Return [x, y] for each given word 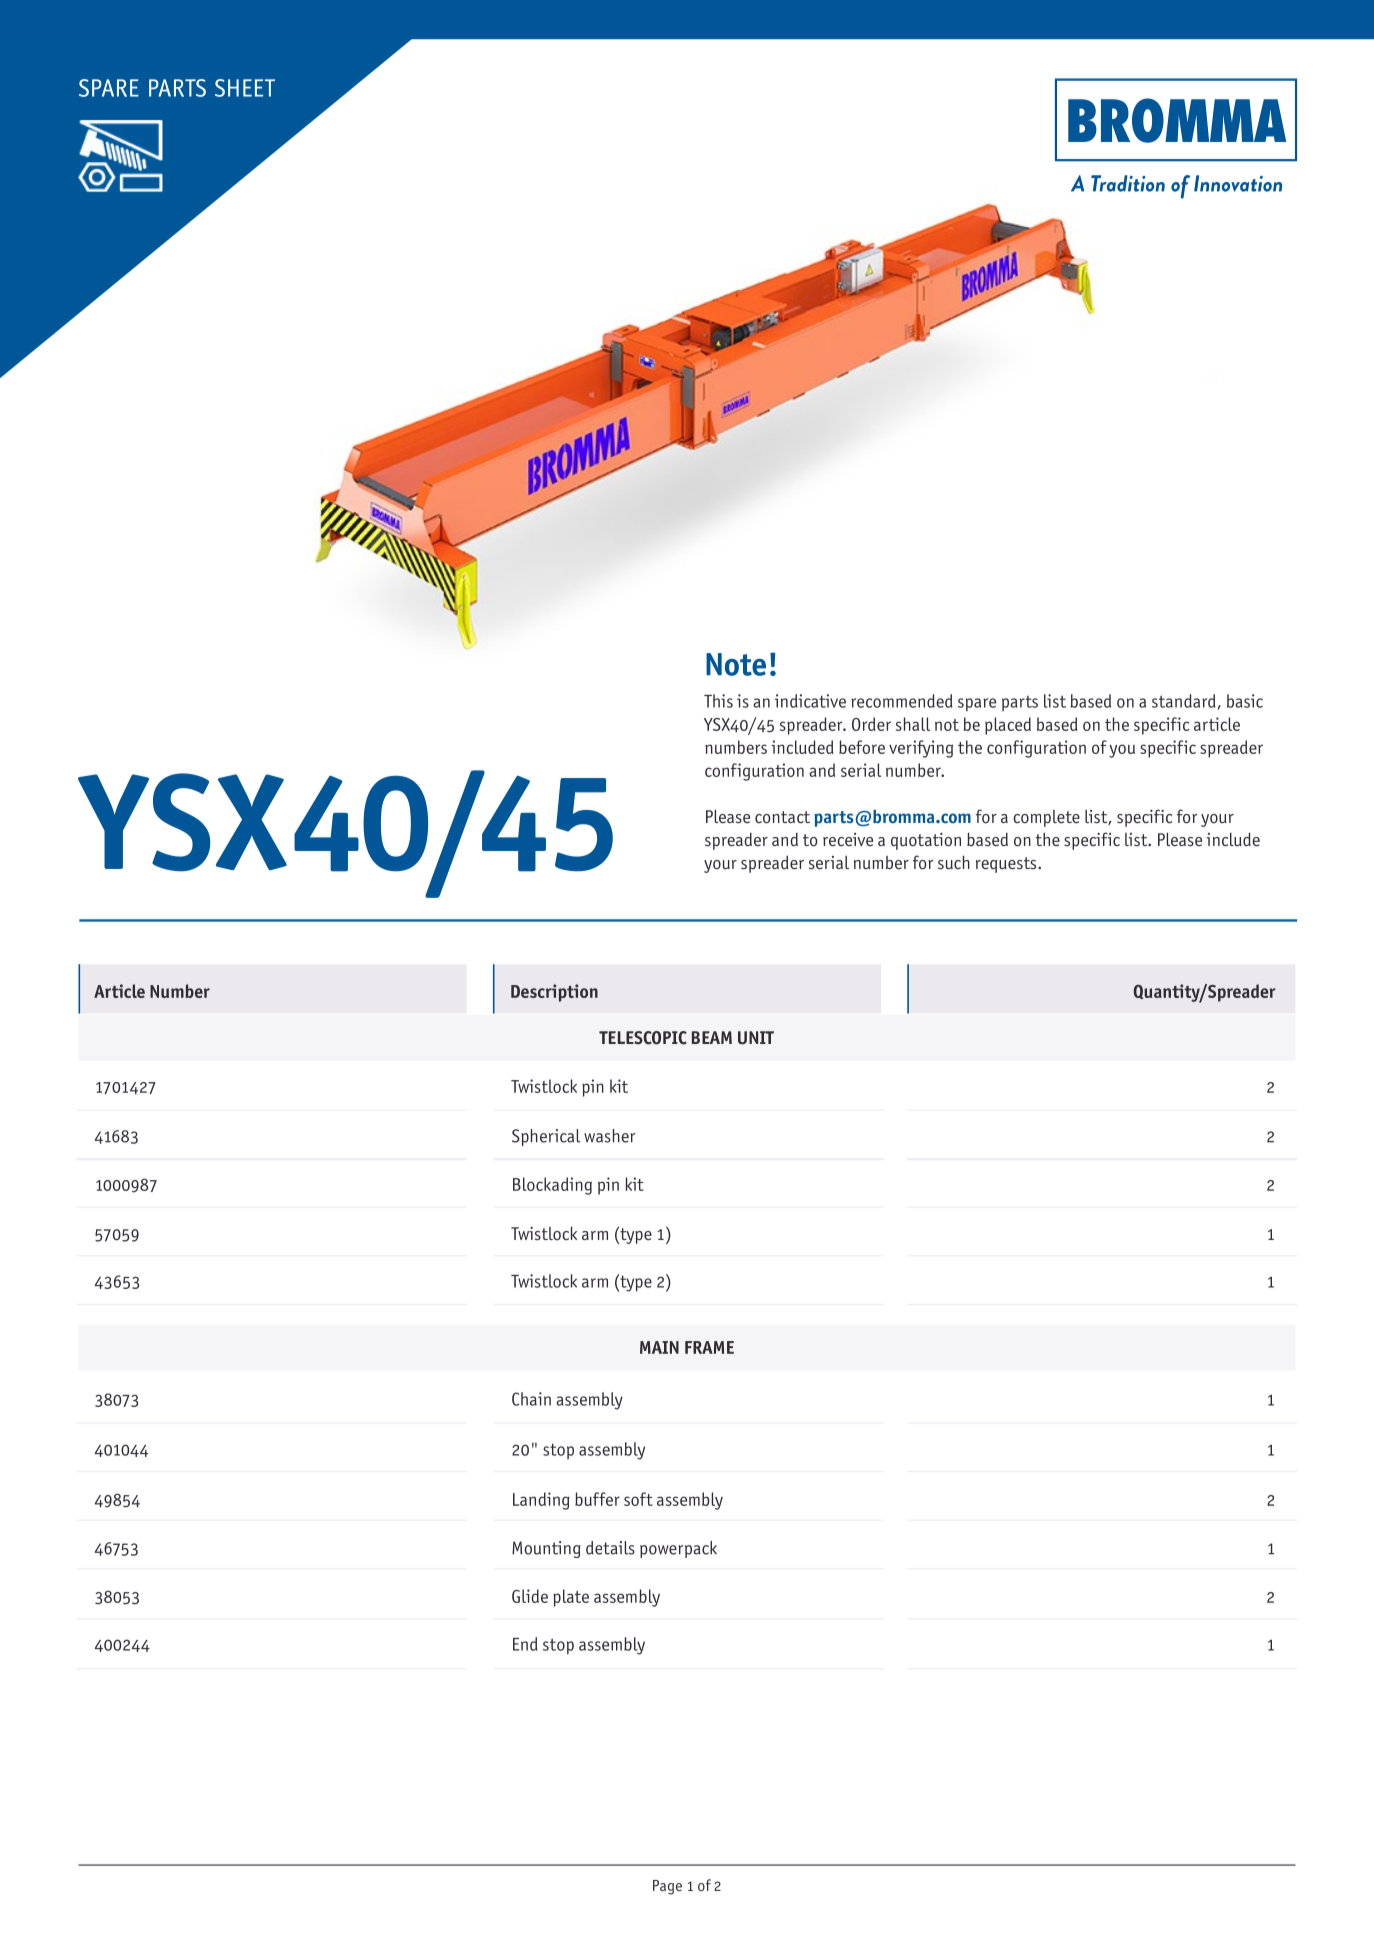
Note [736, 664]
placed [1008, 726]
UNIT [756, 1038]
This [718, 701]
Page [667, 1887]
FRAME [709, 1347]
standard [1184, 701]
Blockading [552, 1186]
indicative [810, 701]
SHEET [245, 88]
